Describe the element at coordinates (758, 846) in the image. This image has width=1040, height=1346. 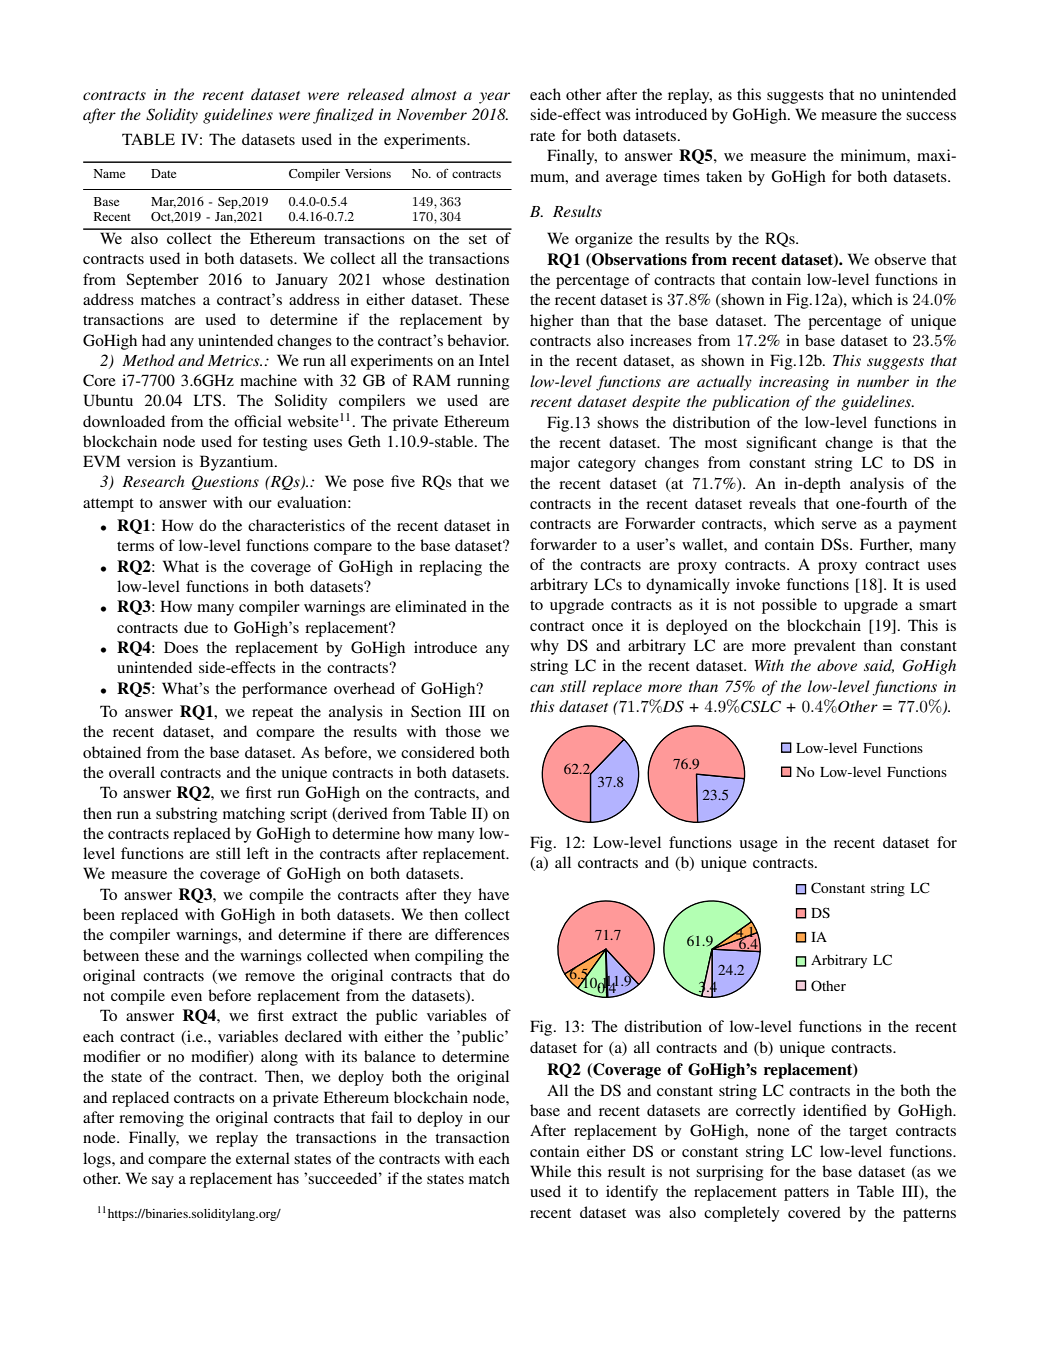
I see `usage` at that location.
